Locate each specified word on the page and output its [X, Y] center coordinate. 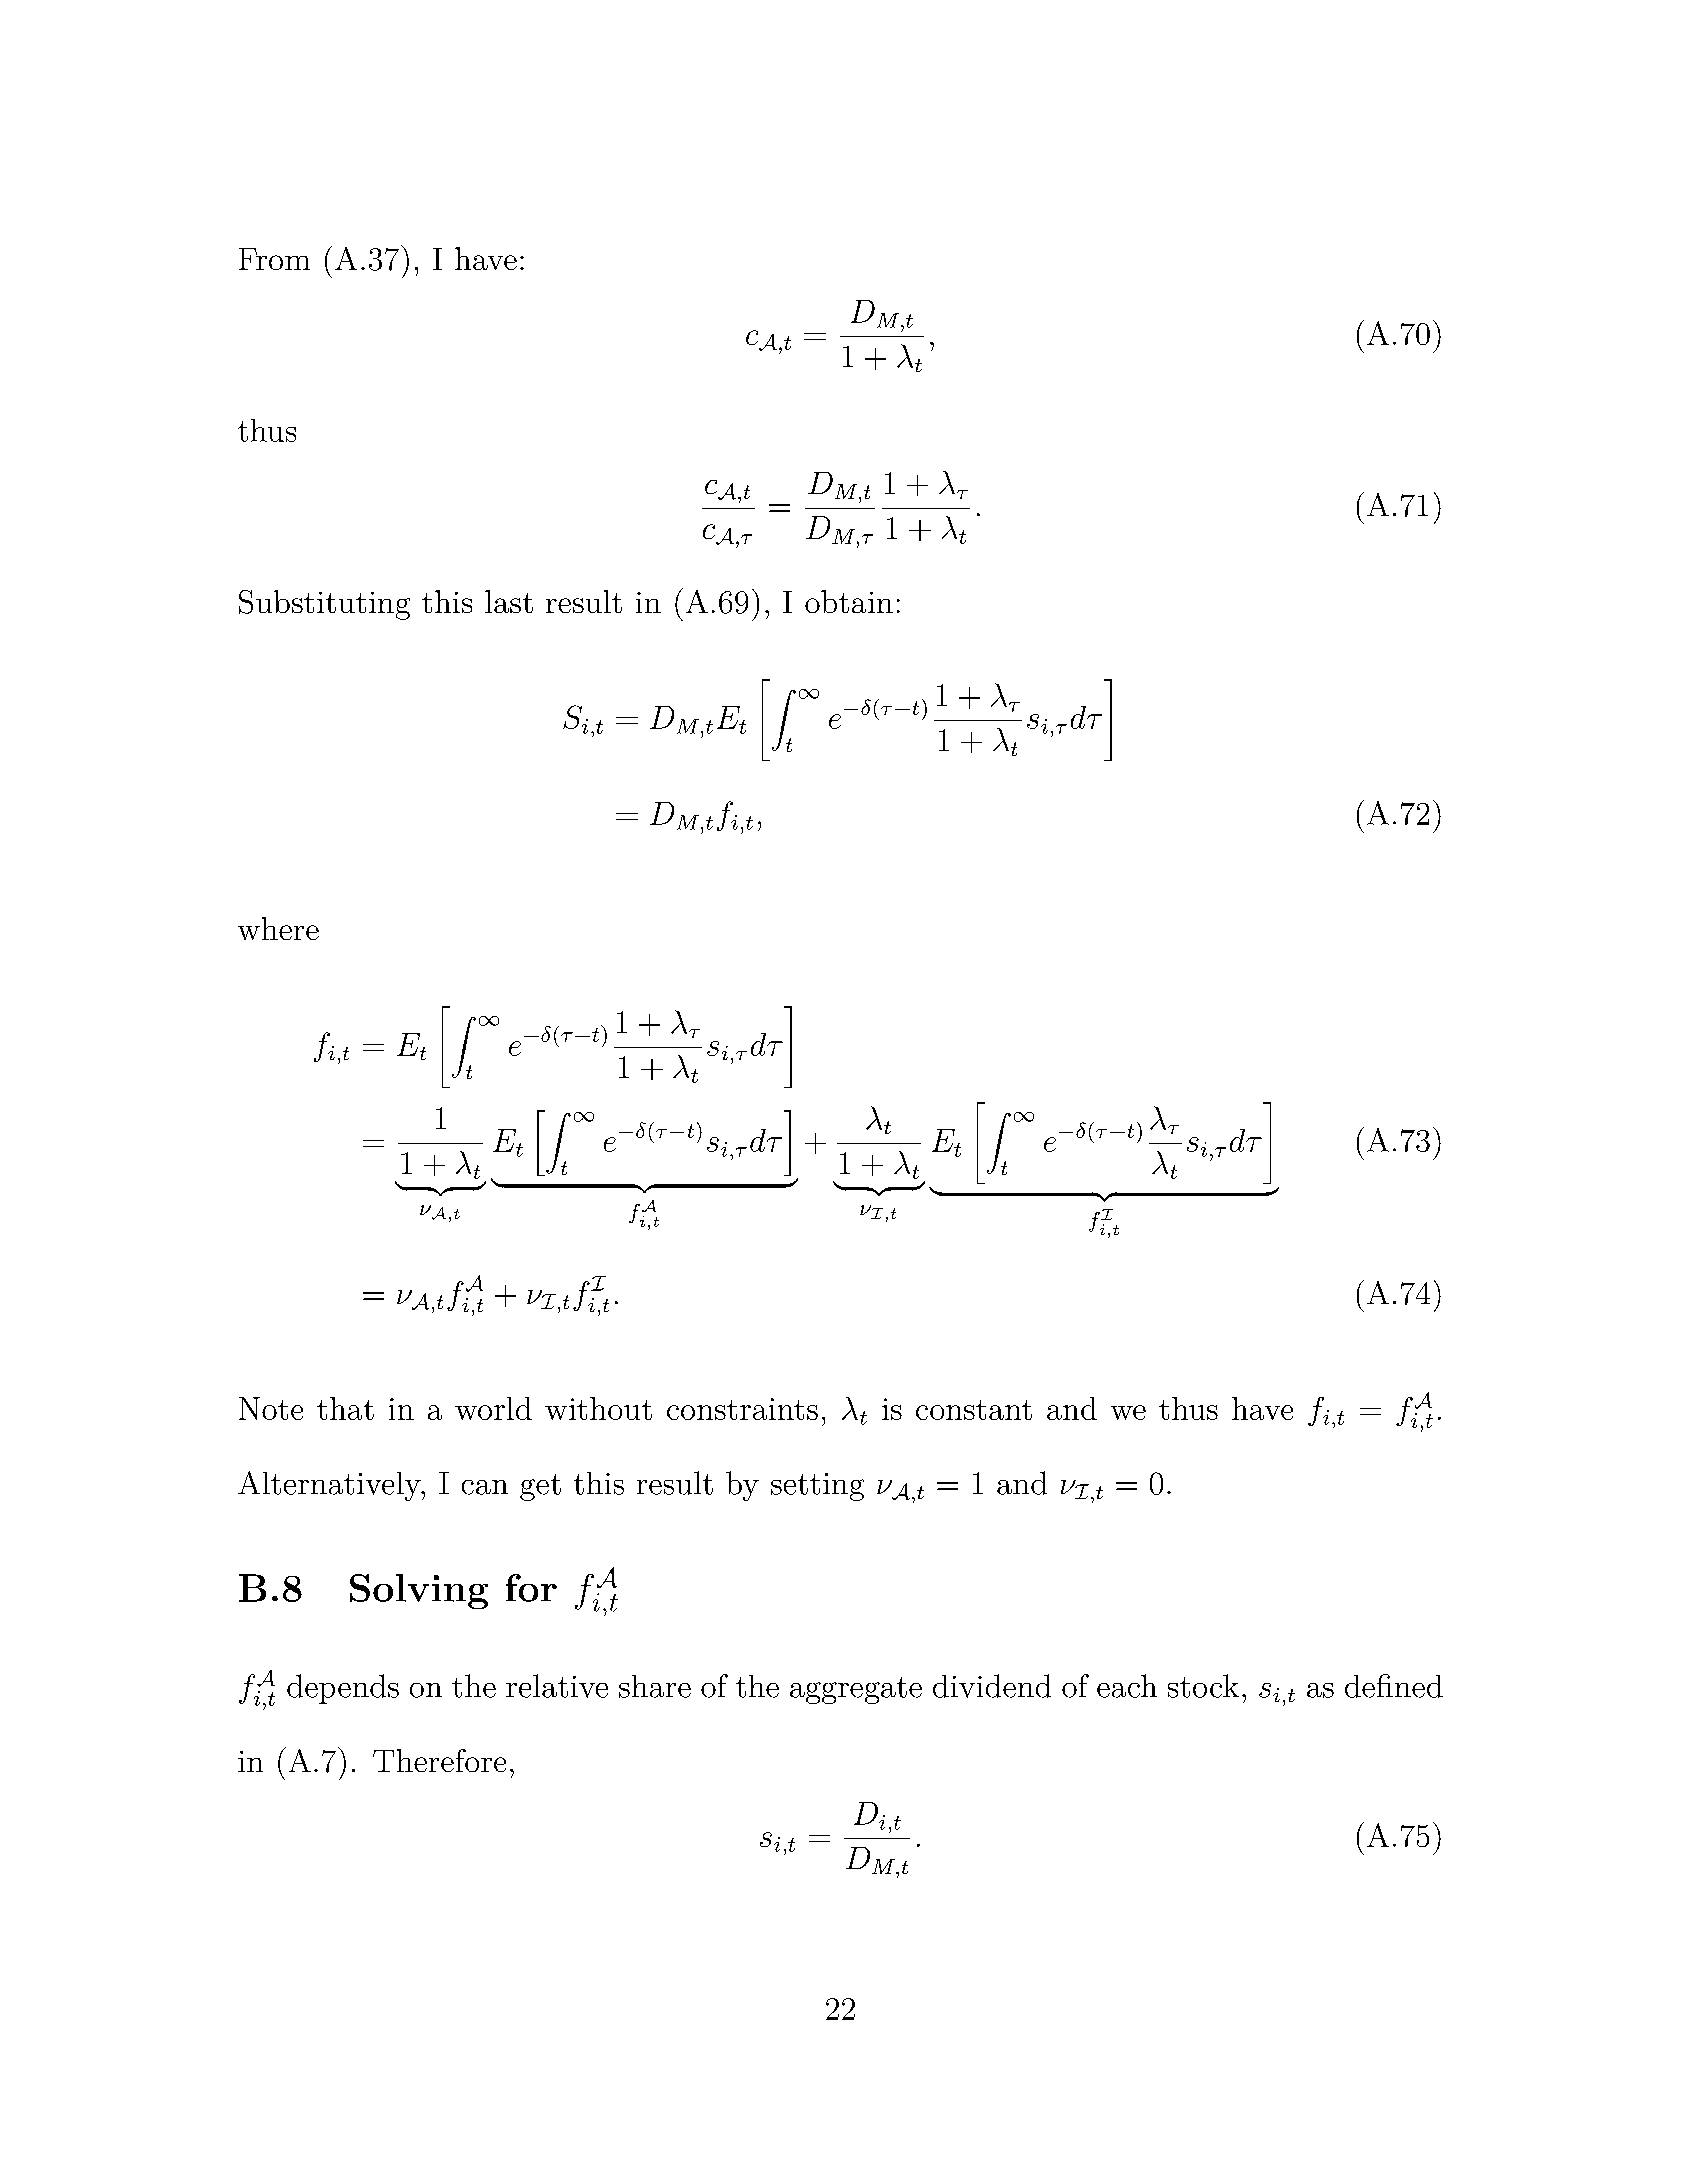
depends [343, 1689]
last [509, 601]
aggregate [856, 1690]
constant [974, 1410]
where [278, 928]
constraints [742, 1409]
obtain [849, 601]
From [274, 259]
